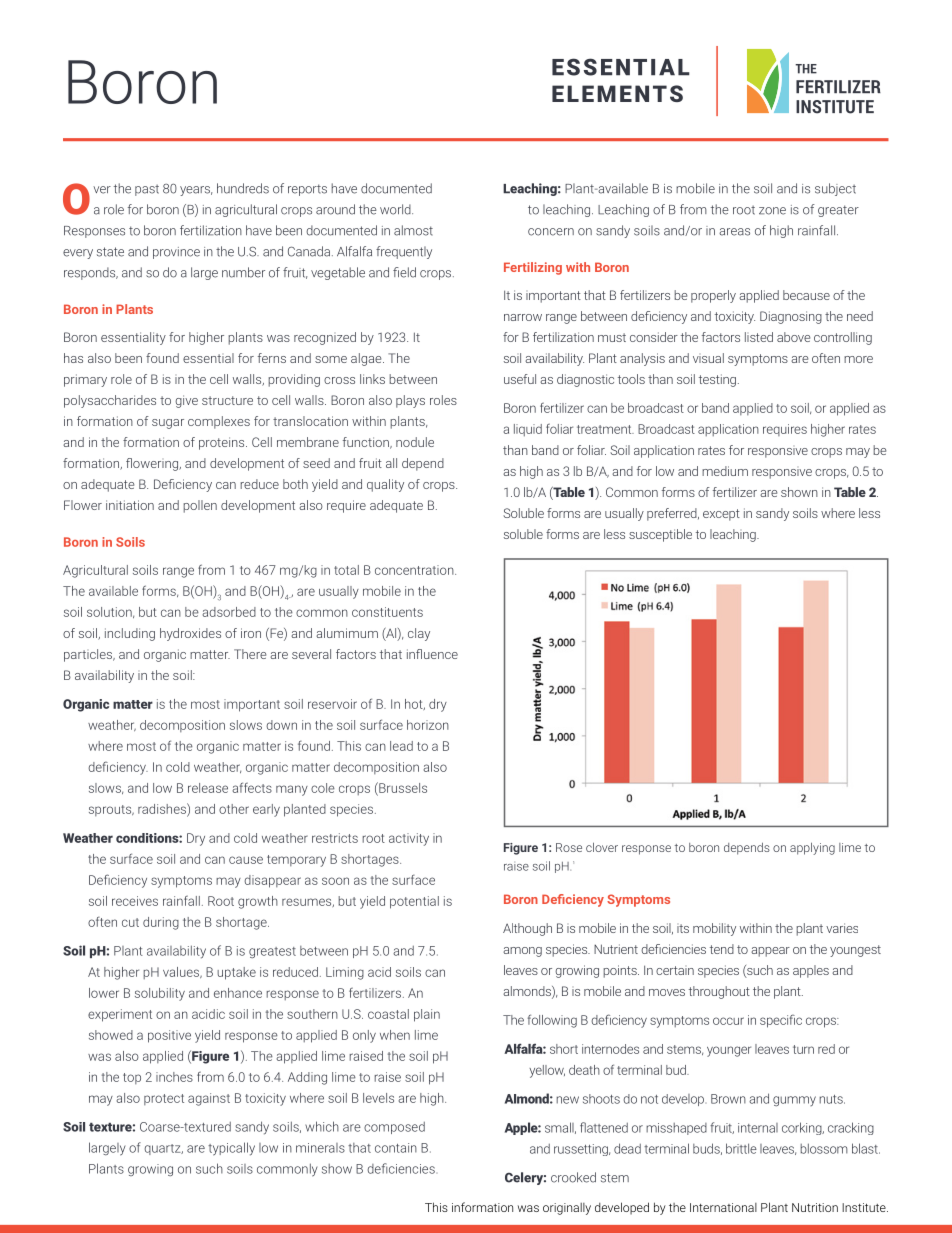  Describe the element at coordinates (432, 654) in the screenshot. I see `influence` at that location.
